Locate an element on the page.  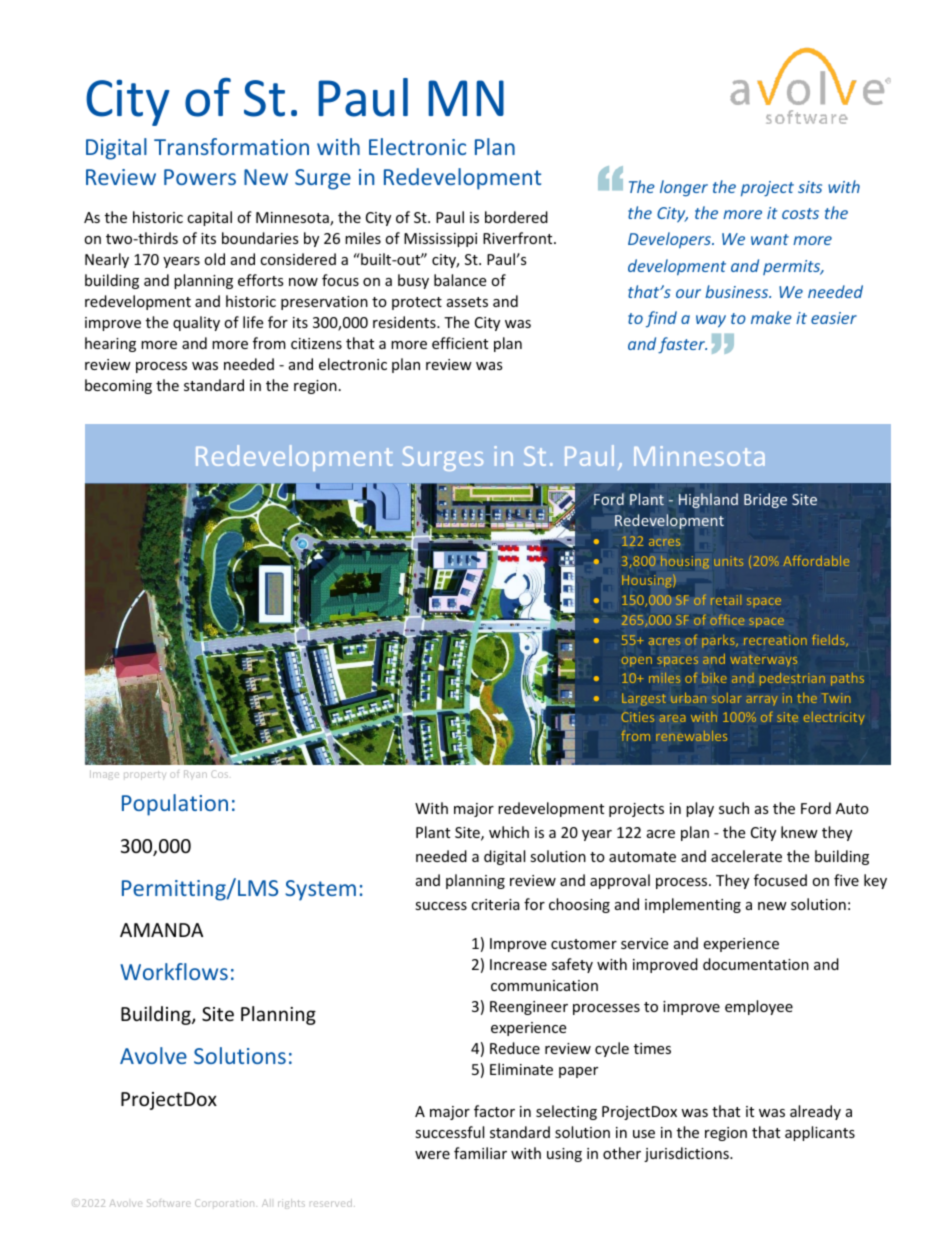
AMANDA is located at coordinates (161, 930).
